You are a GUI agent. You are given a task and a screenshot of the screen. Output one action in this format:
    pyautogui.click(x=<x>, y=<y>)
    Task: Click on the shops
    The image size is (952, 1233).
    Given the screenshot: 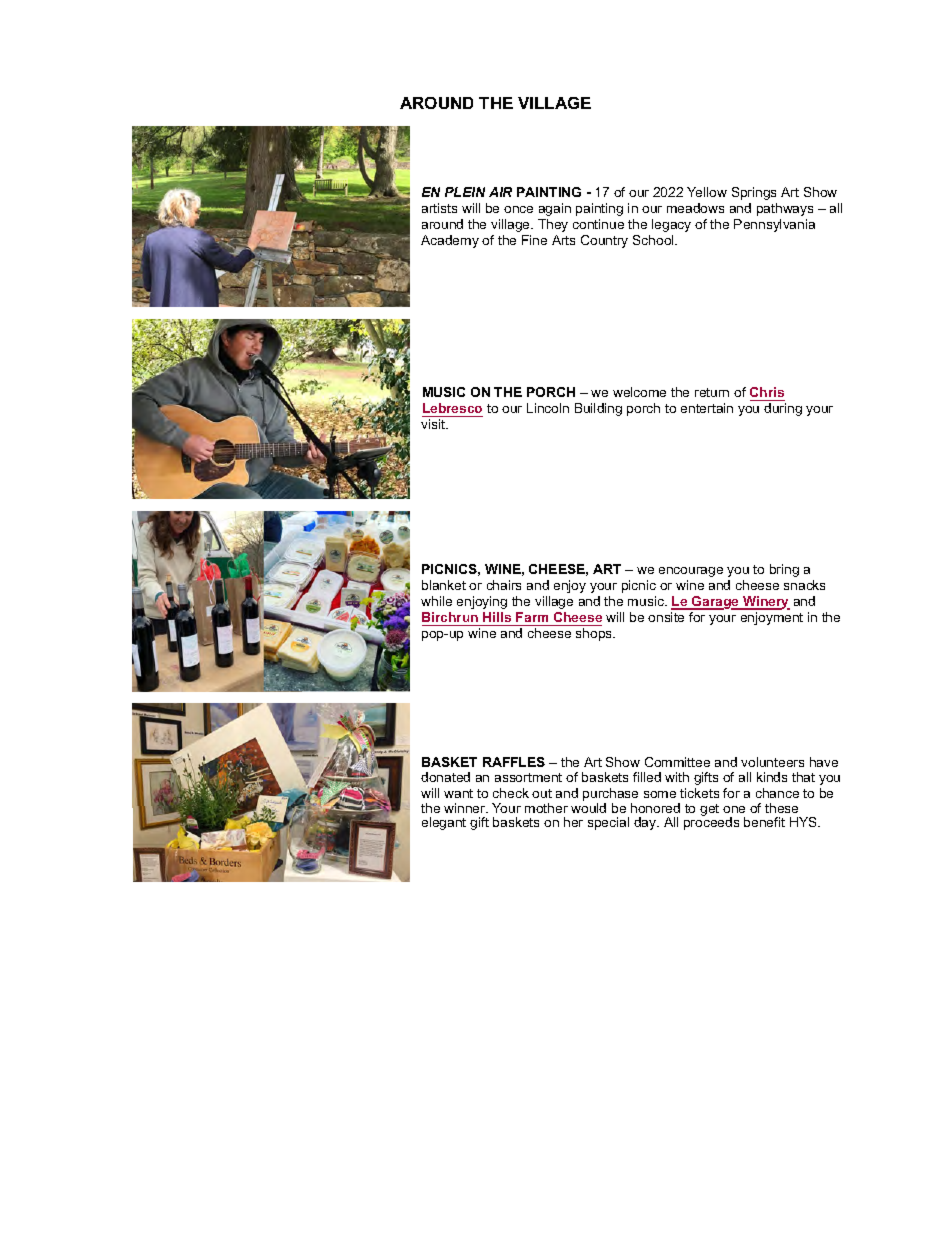 What is the action you would take?
    pyautogui.click(x=595, y=634)
